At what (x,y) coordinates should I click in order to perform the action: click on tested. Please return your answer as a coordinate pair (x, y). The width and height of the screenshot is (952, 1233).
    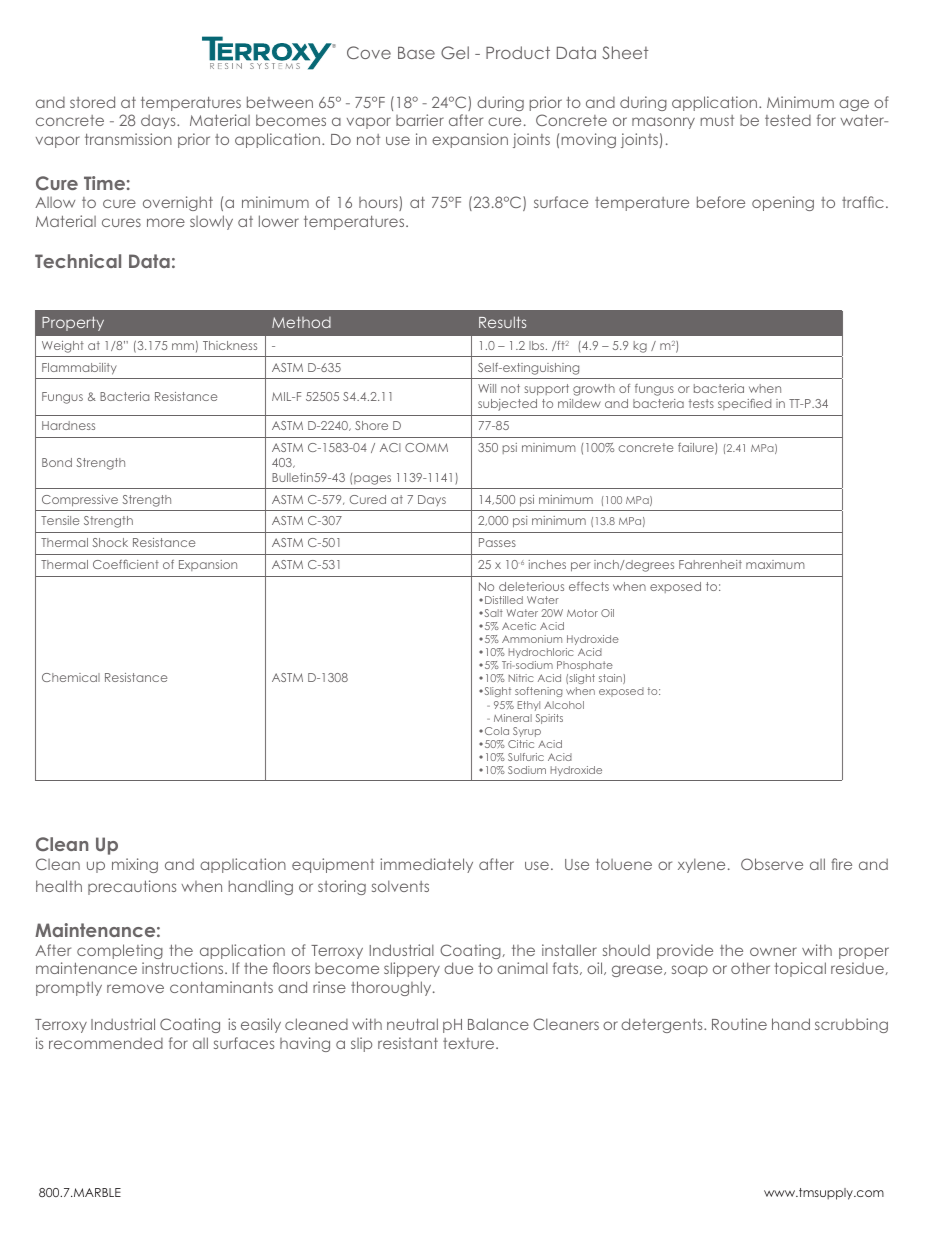
    Looking at the image, I should click on (788, 120).
